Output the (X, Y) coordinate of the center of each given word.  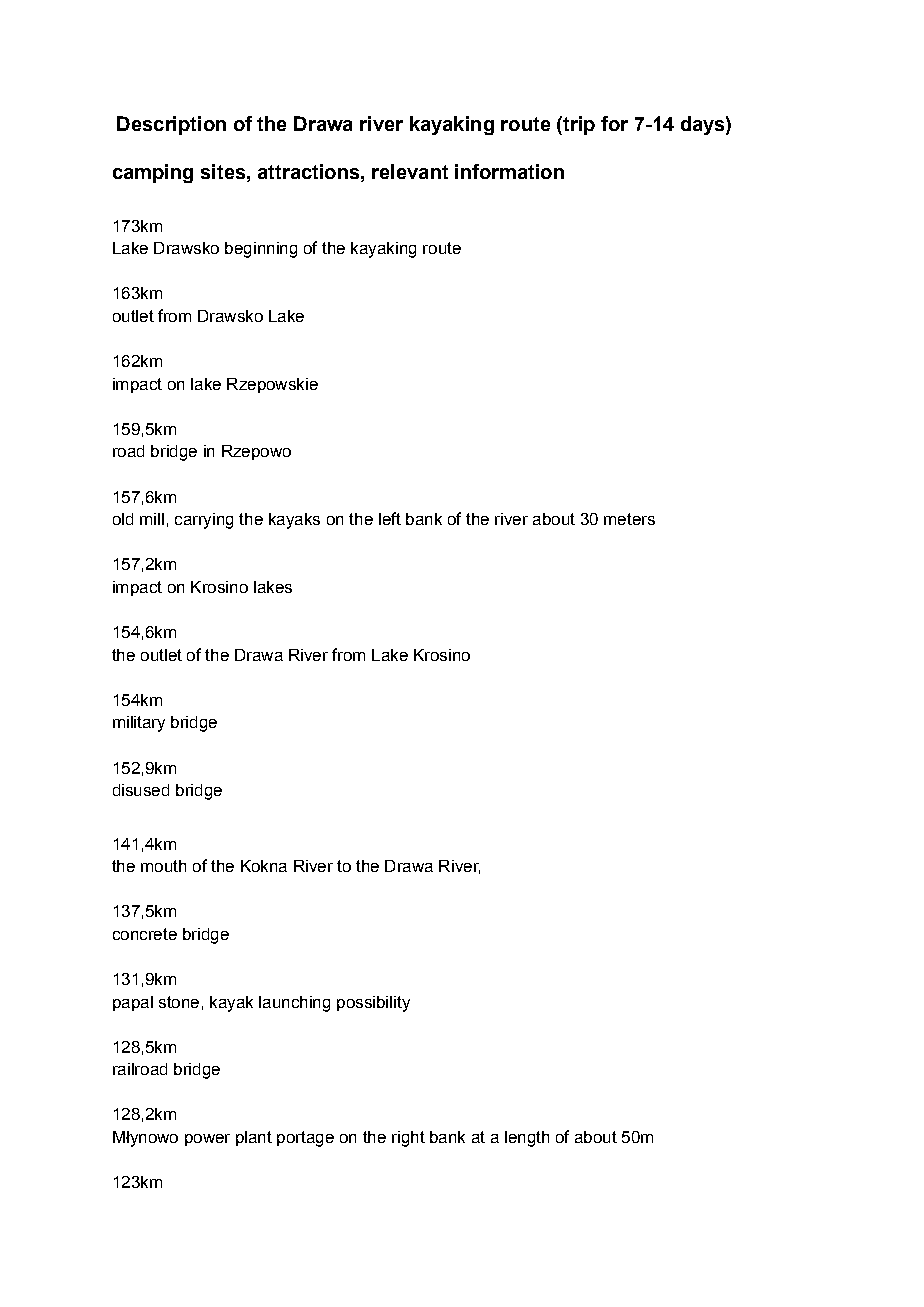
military (139, 724)
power (207, 1140)
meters (629, 519)
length (527, 1139)
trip (578, 125)
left (390, 518)
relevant (410, 171)
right (408, 1139)
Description (171, 125)
